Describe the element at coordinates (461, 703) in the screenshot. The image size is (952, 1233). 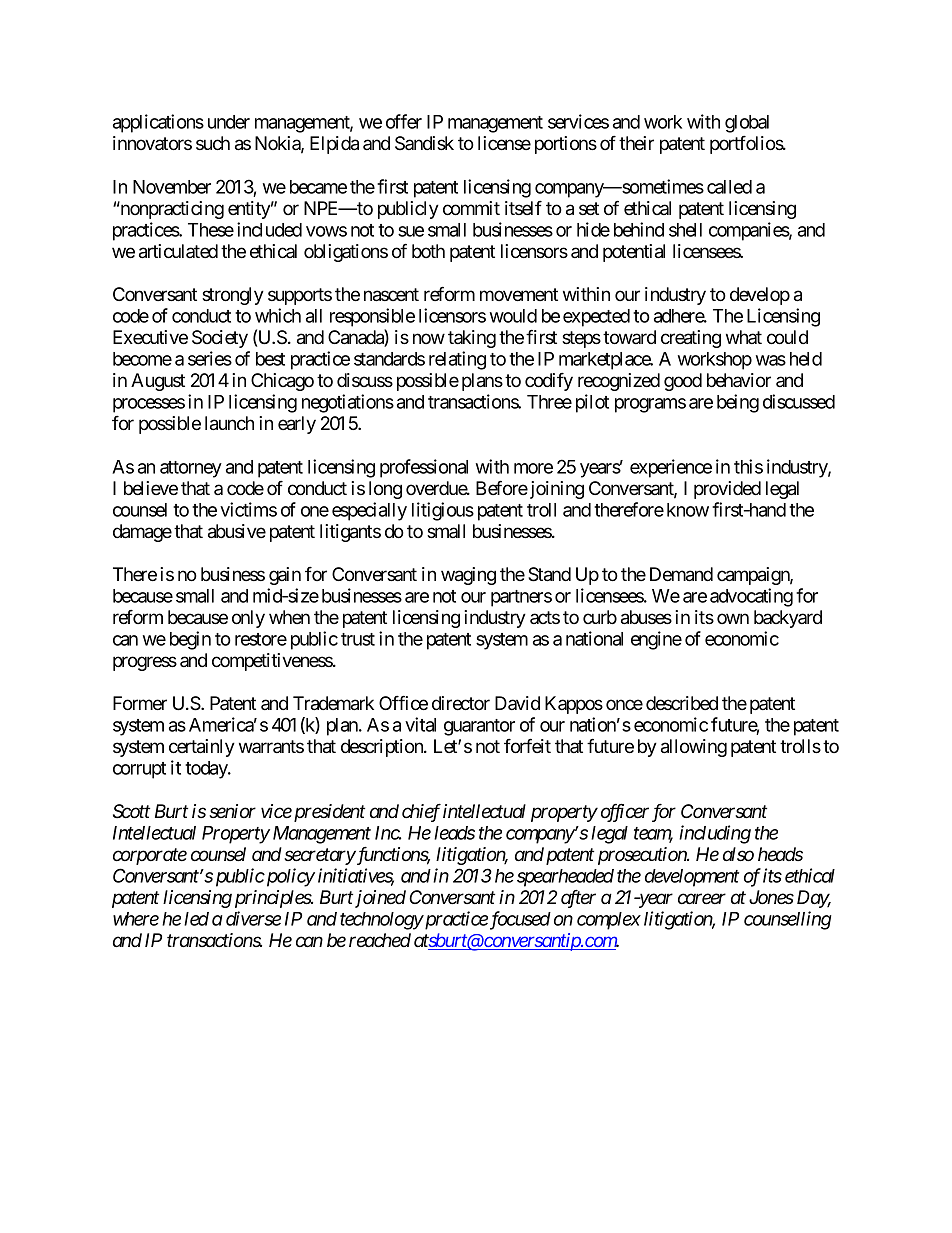
I see `director` at that location.
